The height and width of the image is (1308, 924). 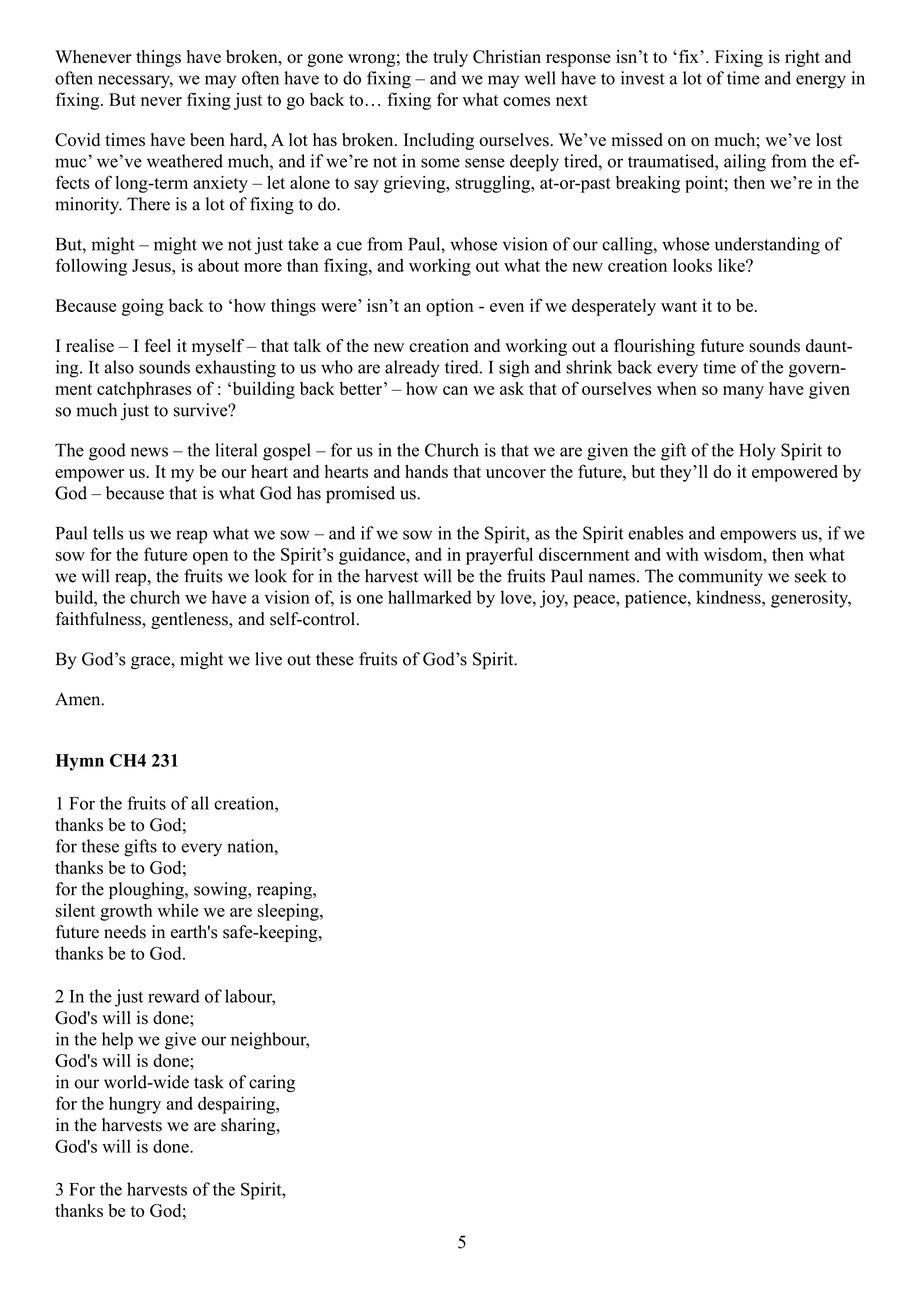 What do you see at coordinates (149, 452) in the image?
I see `news` at bounding box center [149, 452].
